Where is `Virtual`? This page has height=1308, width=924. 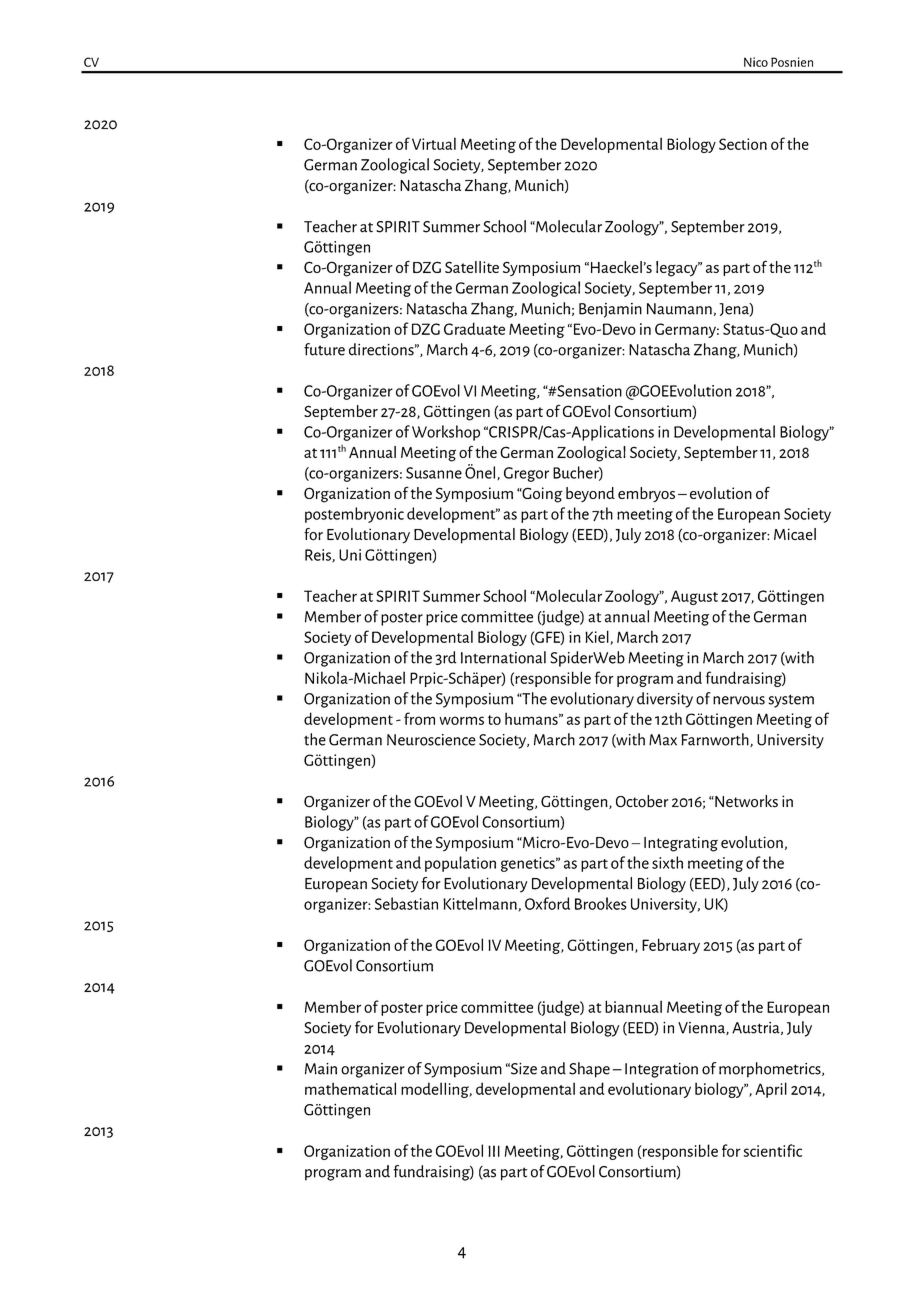 Virtual is located at coordinates (434, 143).
